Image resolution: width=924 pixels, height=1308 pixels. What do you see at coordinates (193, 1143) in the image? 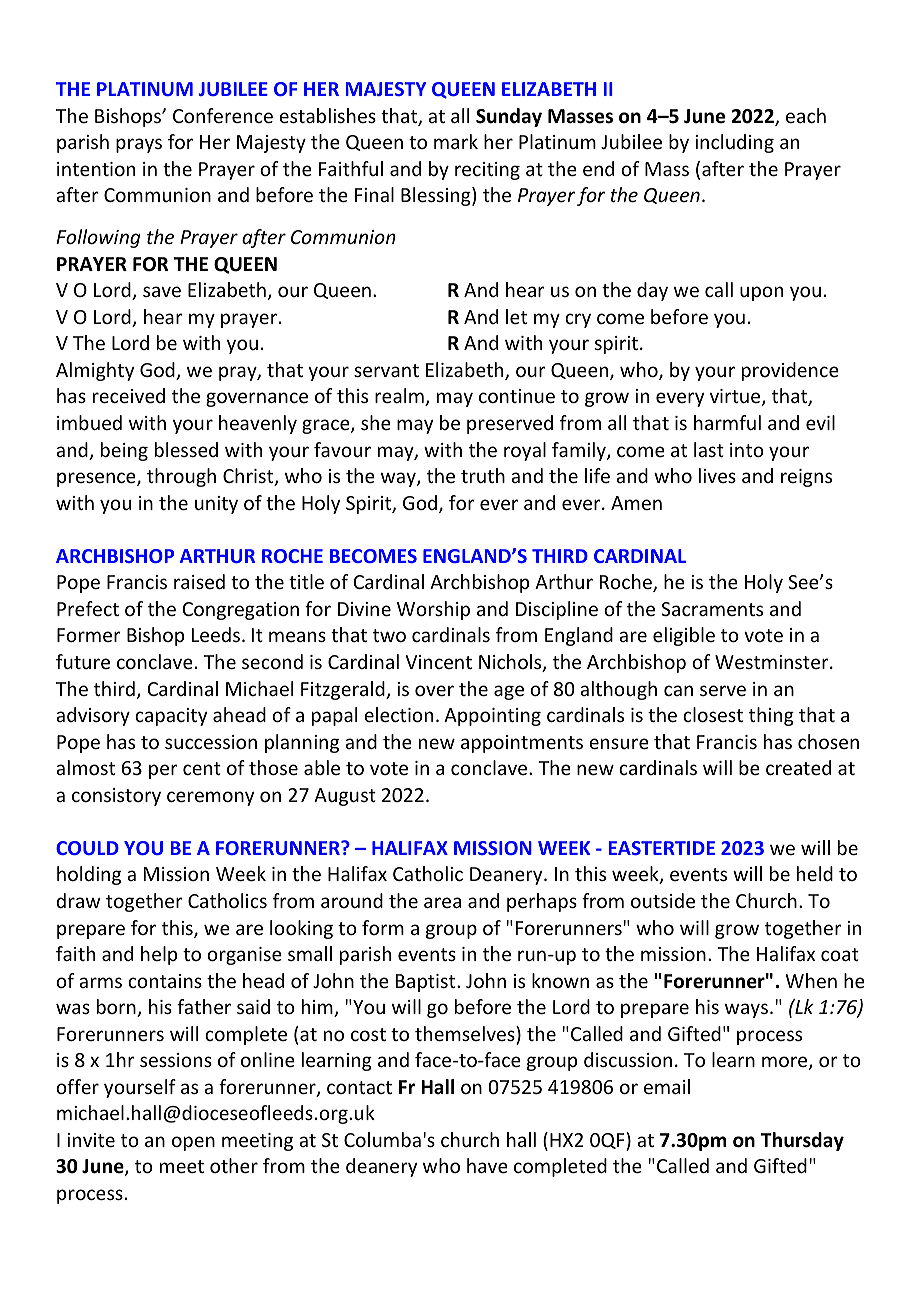
I see `open` at bounding box center [193, 1143].
